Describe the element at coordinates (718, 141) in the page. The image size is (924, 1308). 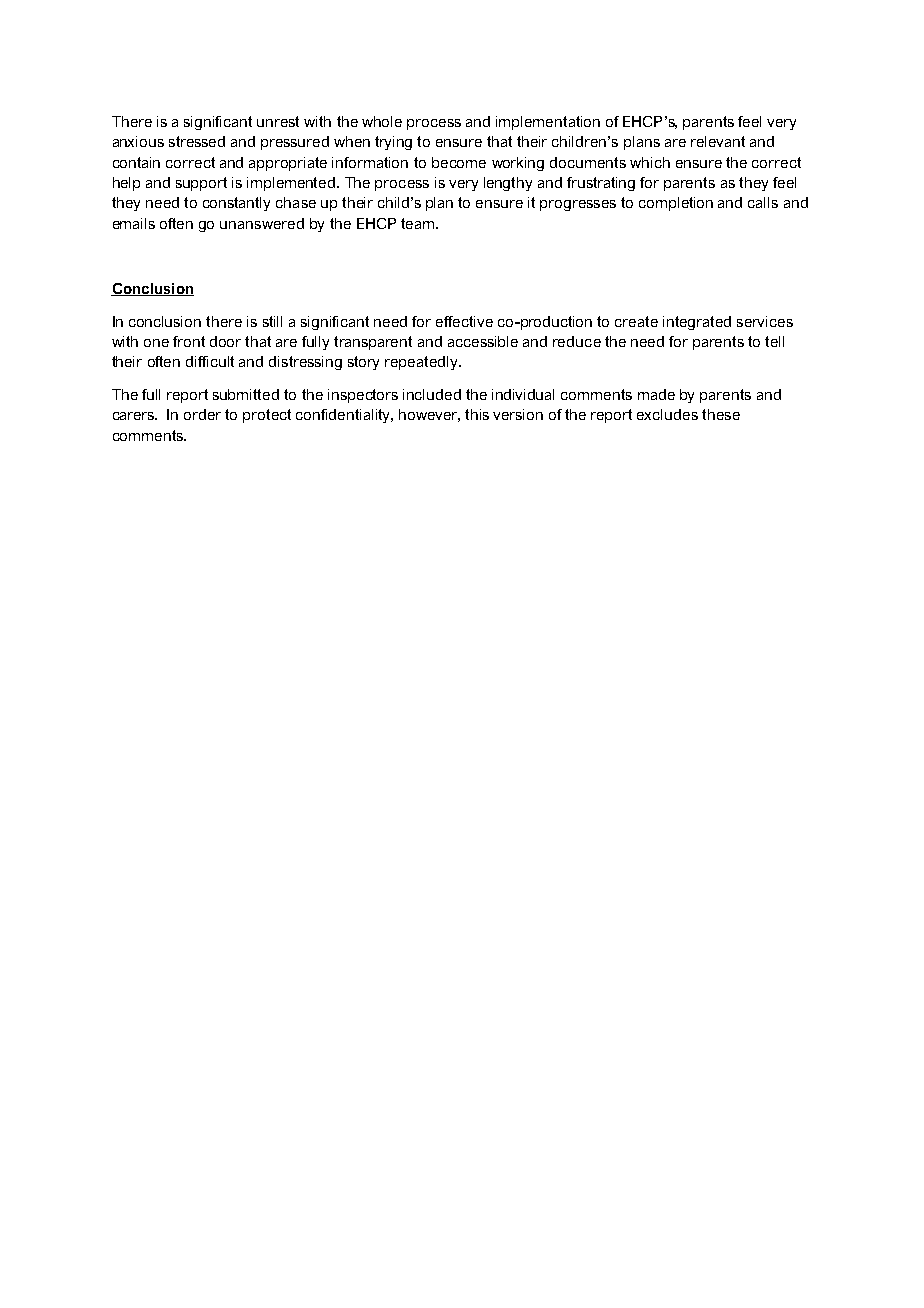
I see `relevant` at that location.
